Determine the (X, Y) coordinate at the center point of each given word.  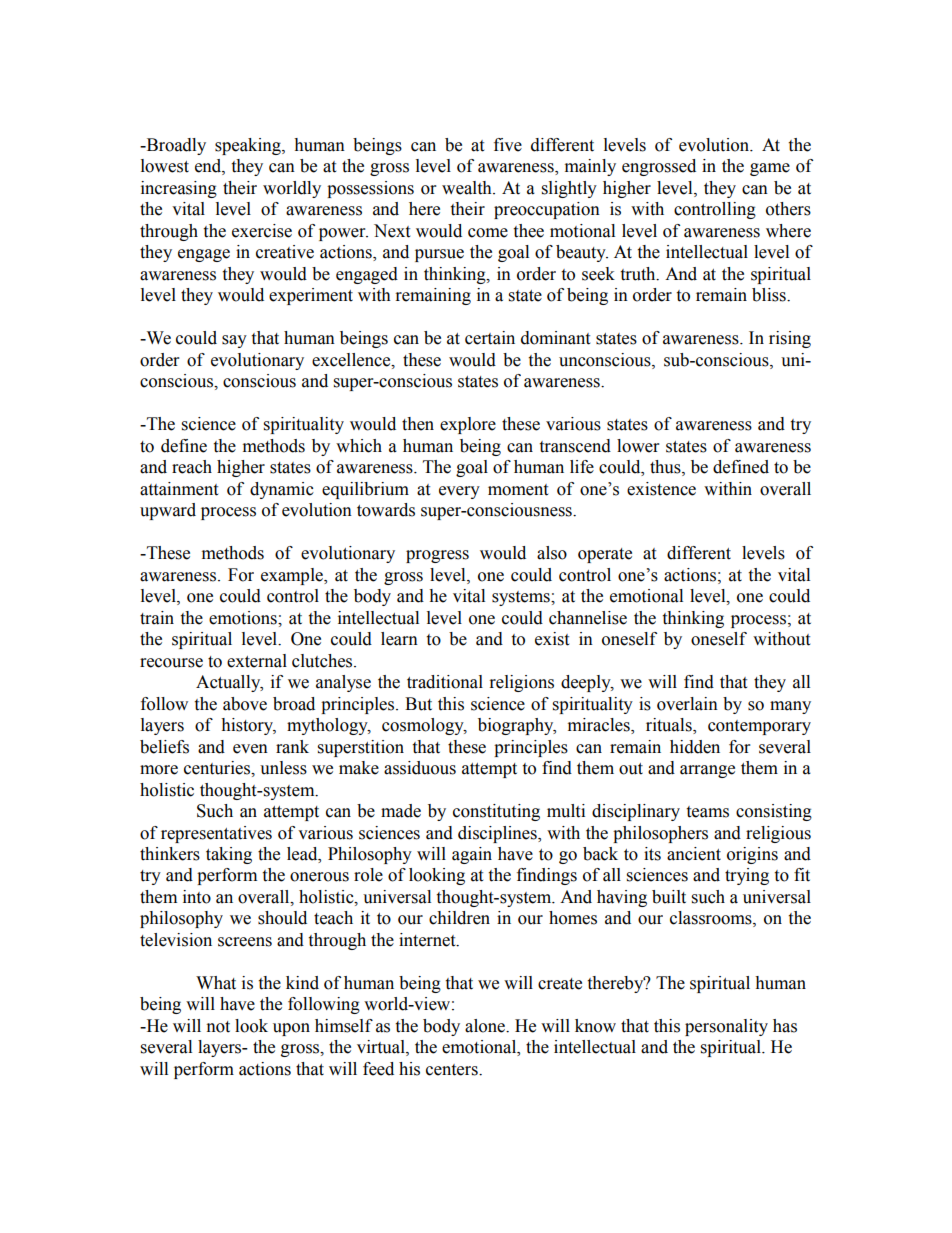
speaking (249, 146)
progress (437, 556)
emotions (244, 618)
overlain (687, 704)
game (770, 169)
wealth (468, 188)
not (218, 1027)
